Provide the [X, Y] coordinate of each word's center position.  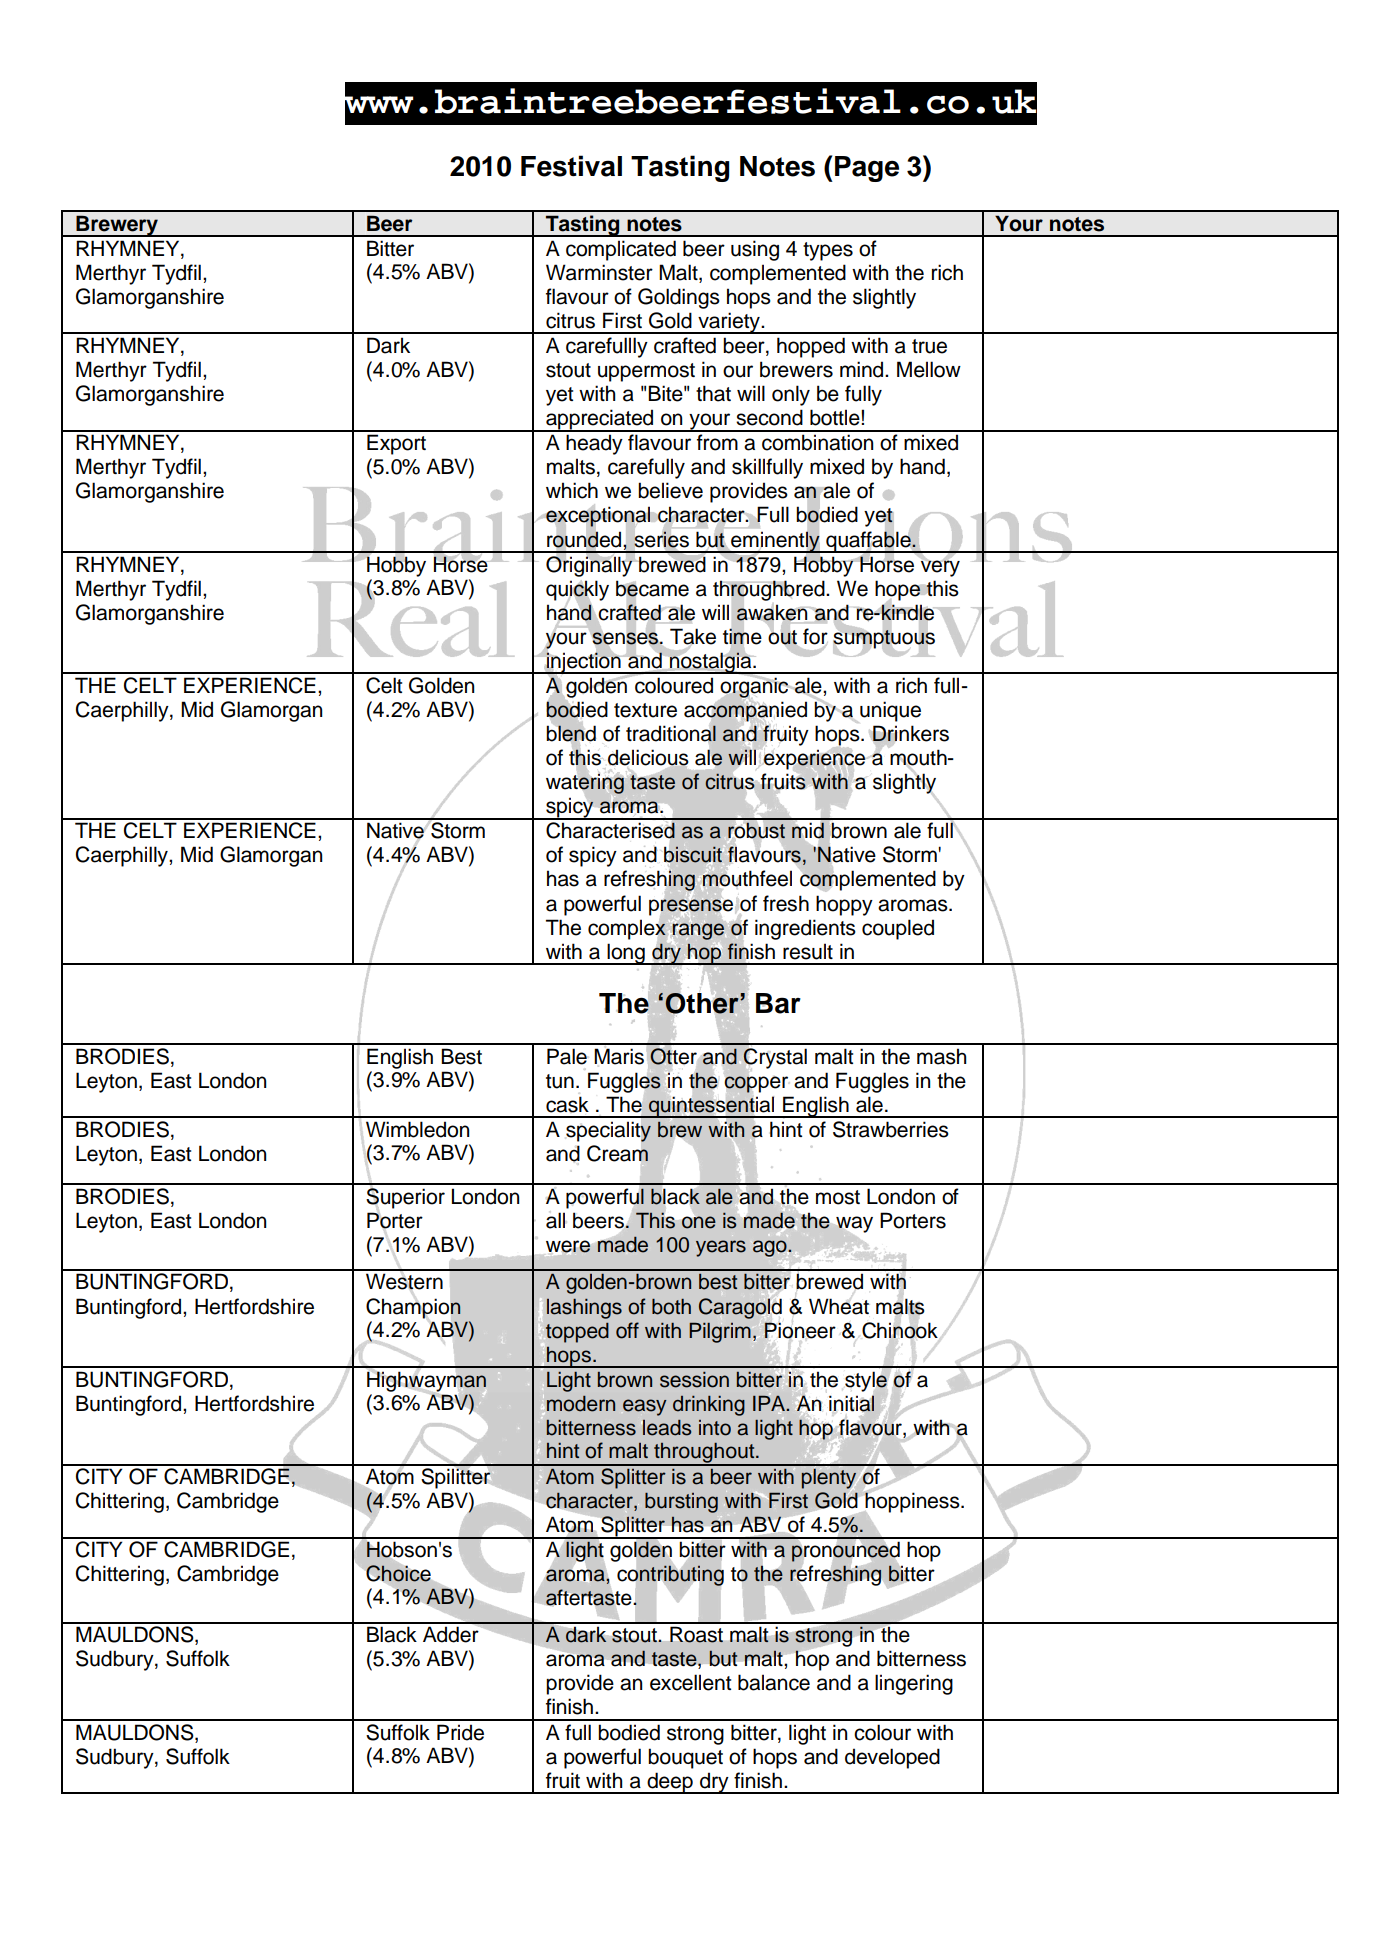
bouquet [685, 1758]
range [698, 931]
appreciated [600, 420]
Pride [460, 1732]
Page [867, 169]
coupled [898, 929]
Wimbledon [417, 1129]
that [713, 393]
